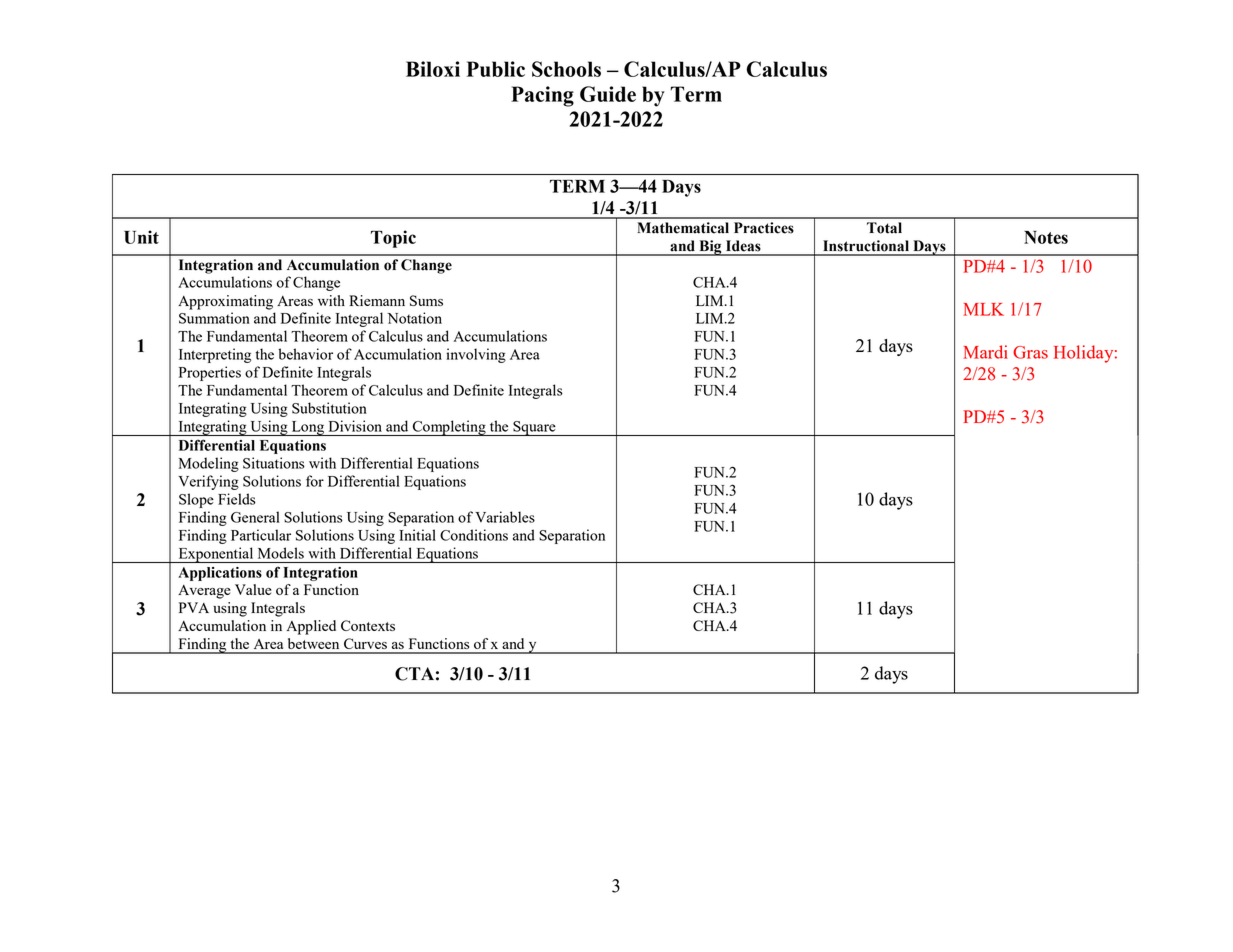  I want to click on Mardi, so click(985, 352).
